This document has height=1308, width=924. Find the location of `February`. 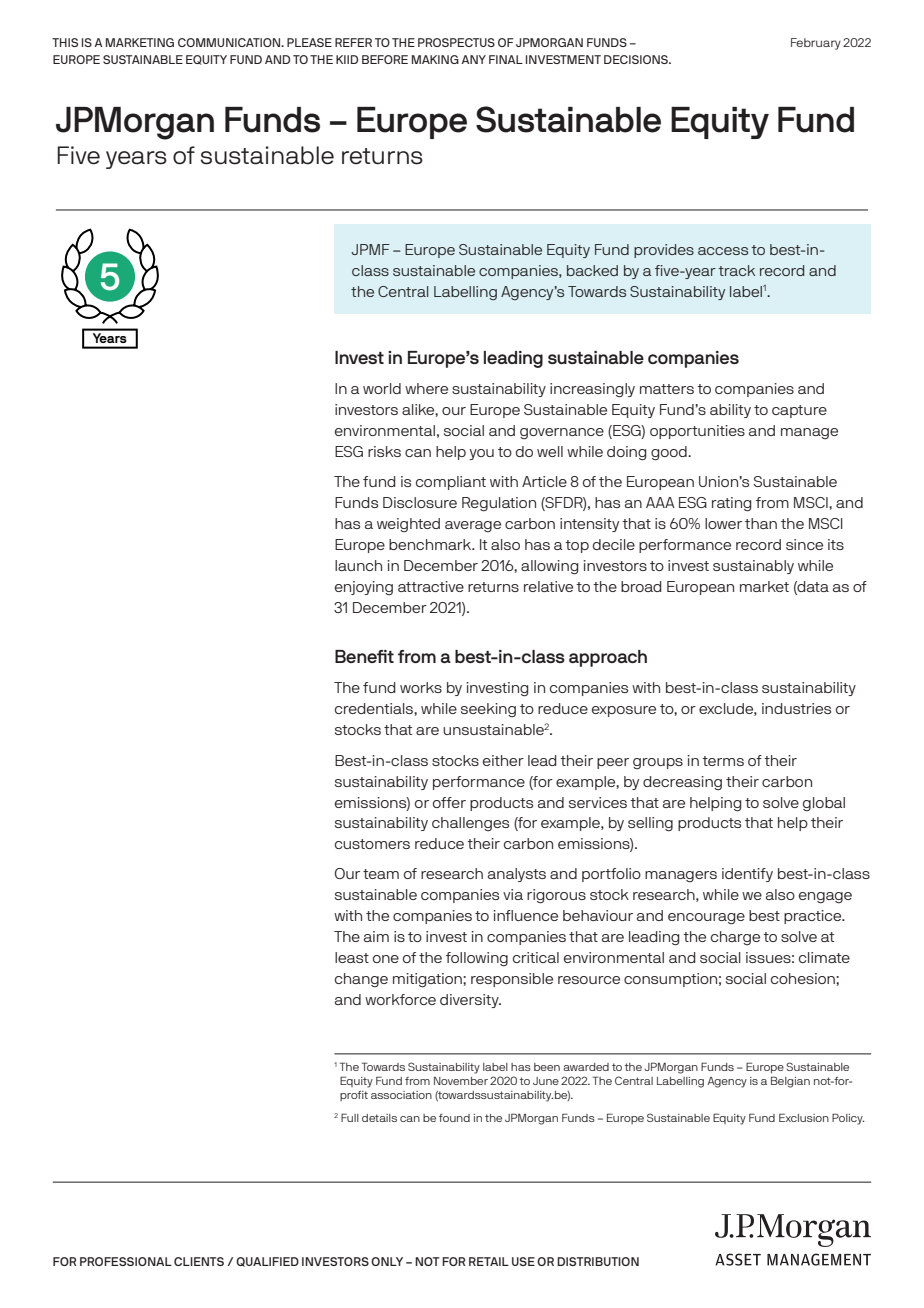

February is located at coordinates (816, 44).
